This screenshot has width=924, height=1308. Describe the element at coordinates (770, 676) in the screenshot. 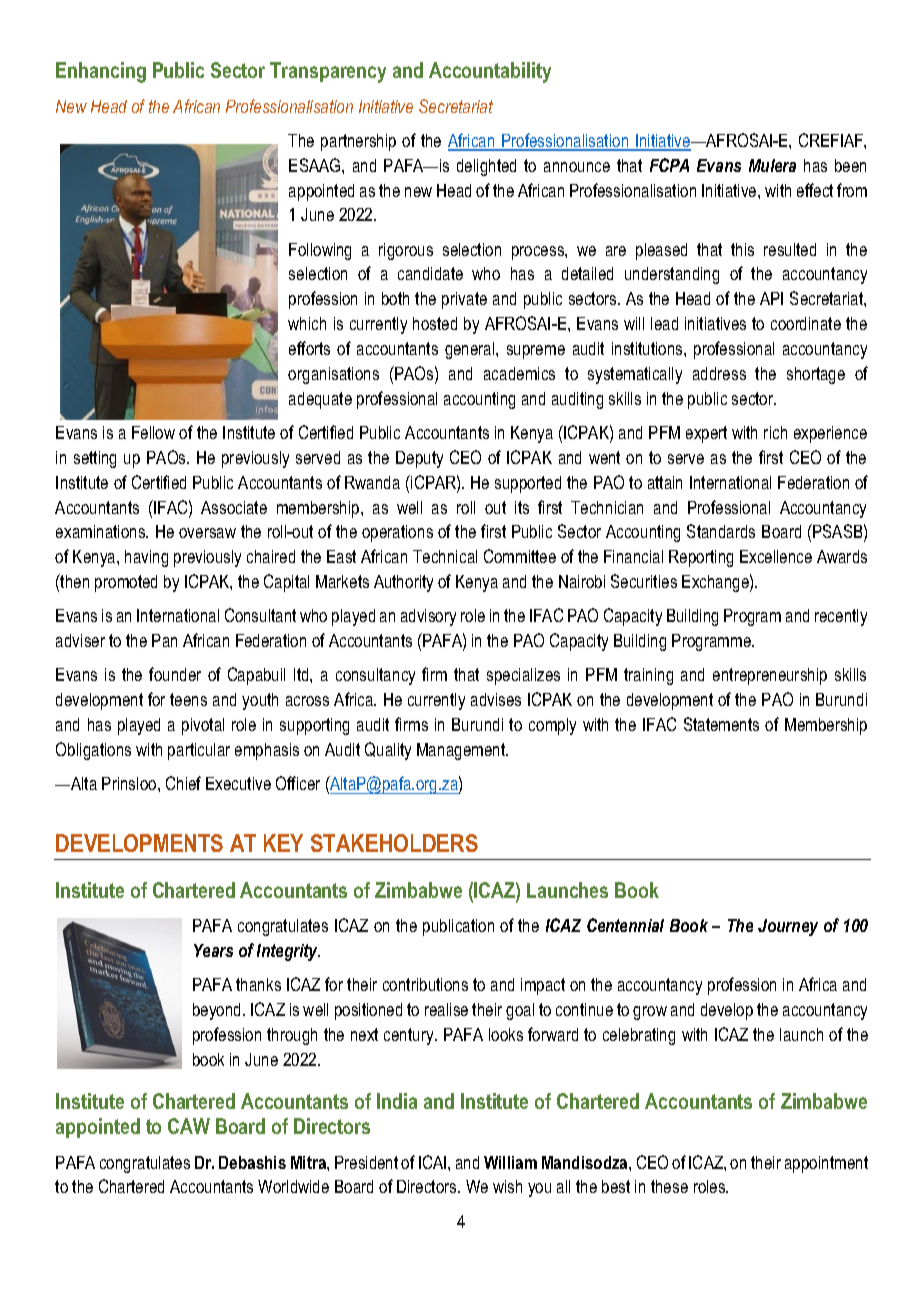

I see `entrepreneurship` at that location.
